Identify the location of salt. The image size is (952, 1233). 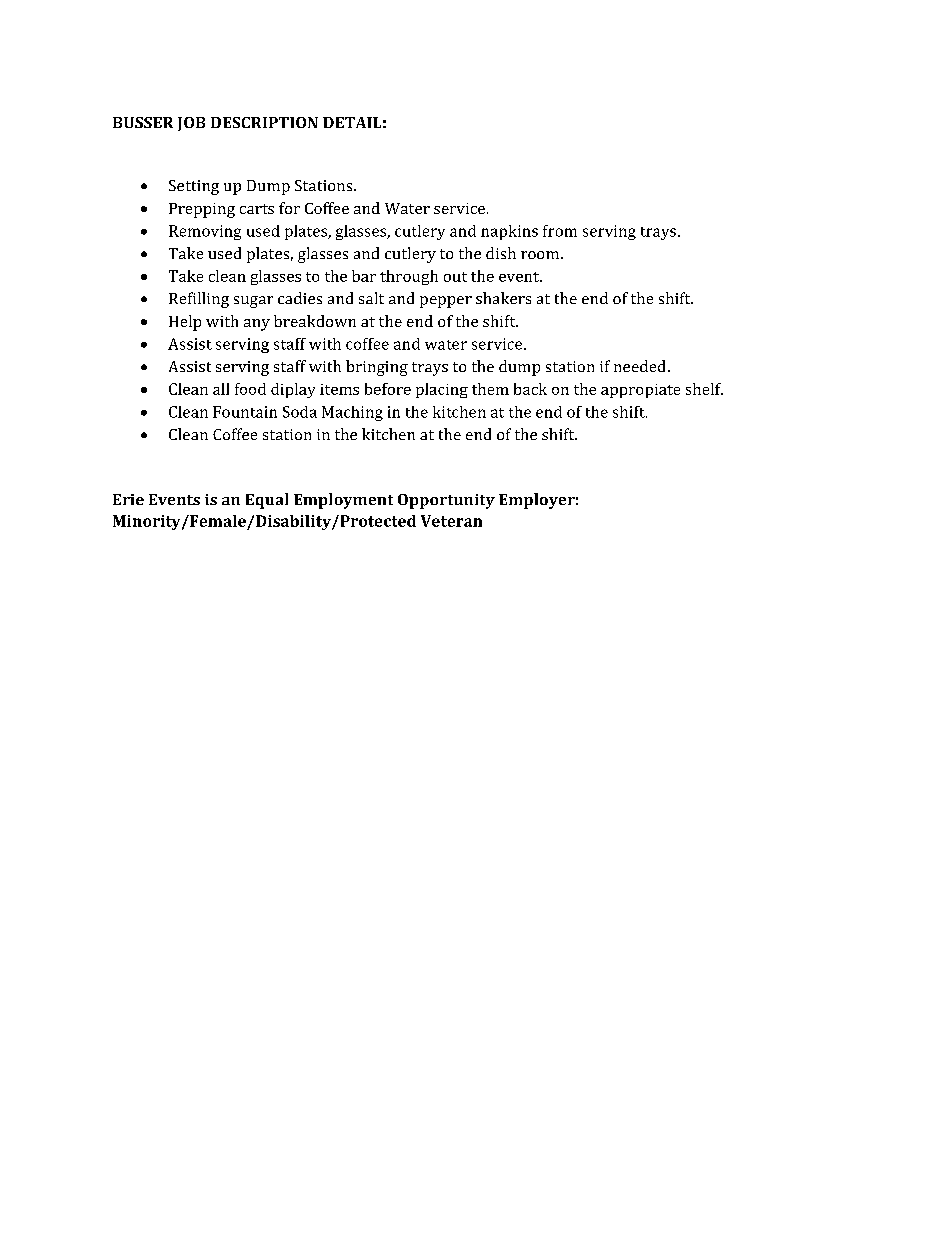
(371, 298).
